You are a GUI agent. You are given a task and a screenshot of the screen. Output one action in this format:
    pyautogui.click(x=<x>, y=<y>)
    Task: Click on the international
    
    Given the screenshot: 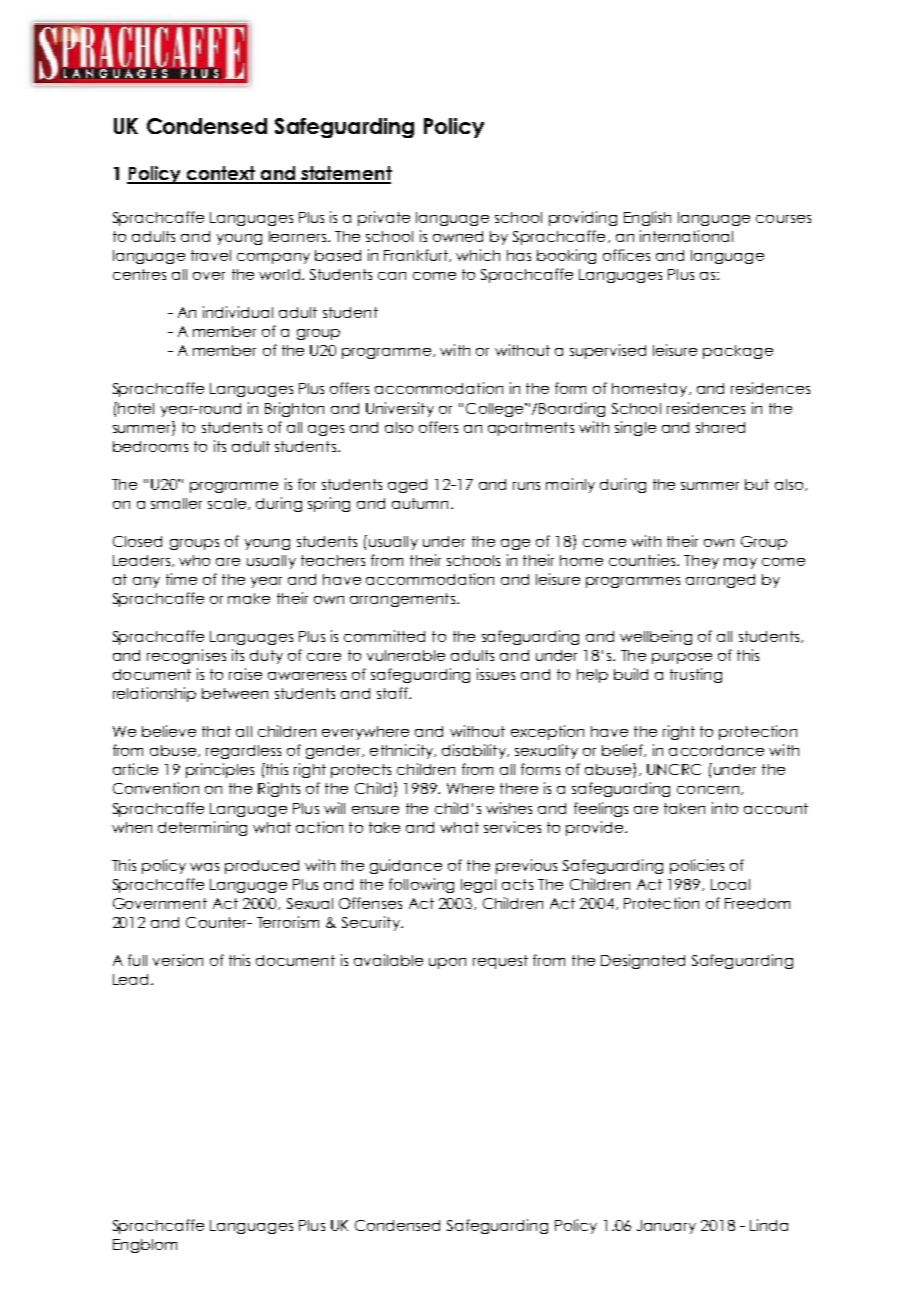 What is the action you would take?
    pyautogui.click(x=686, y=236)
